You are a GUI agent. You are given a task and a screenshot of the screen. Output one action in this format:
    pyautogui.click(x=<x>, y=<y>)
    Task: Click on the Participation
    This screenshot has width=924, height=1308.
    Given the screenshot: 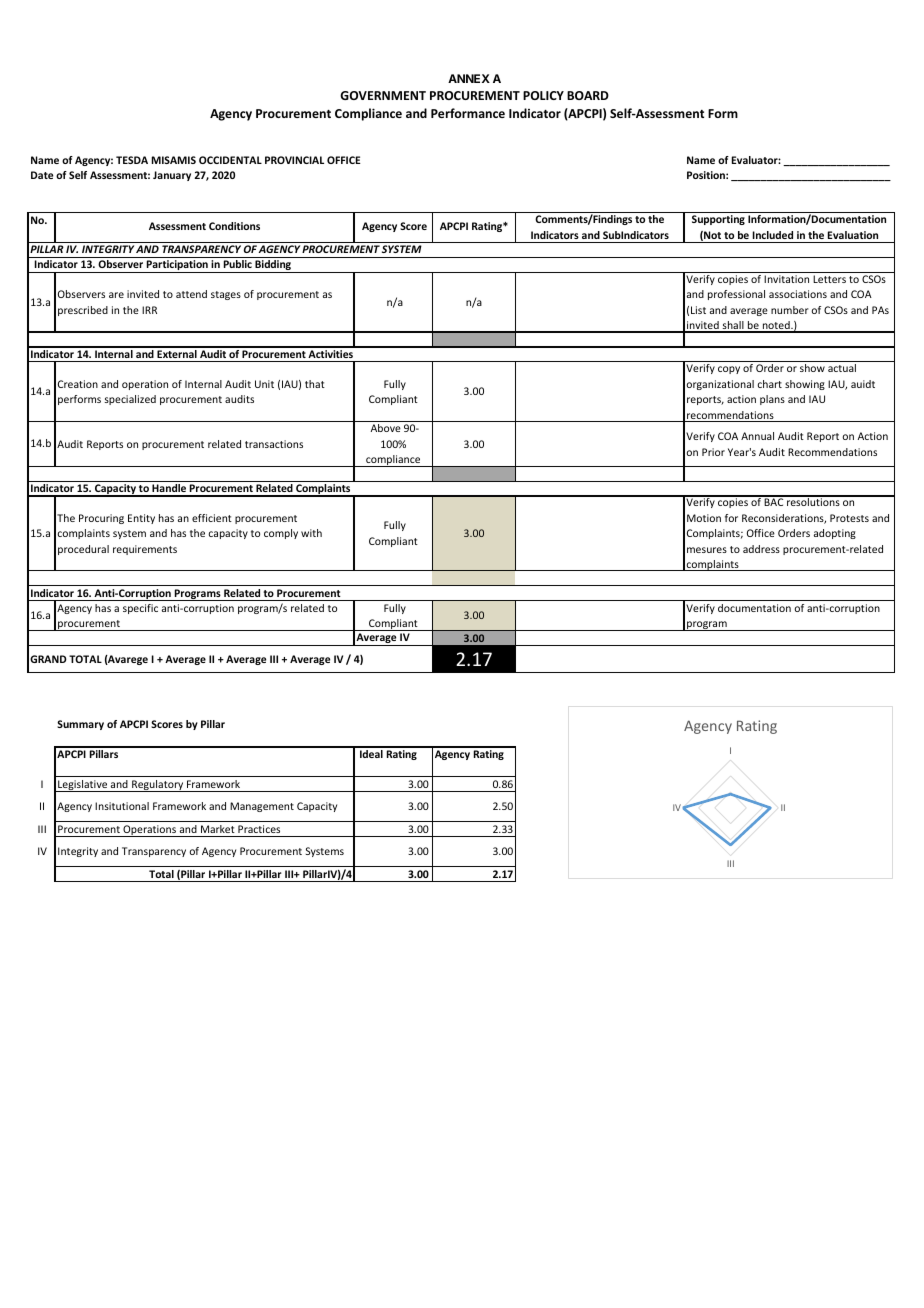 What is the action you would take?
    pyautogui.click(x=177, y=266)
